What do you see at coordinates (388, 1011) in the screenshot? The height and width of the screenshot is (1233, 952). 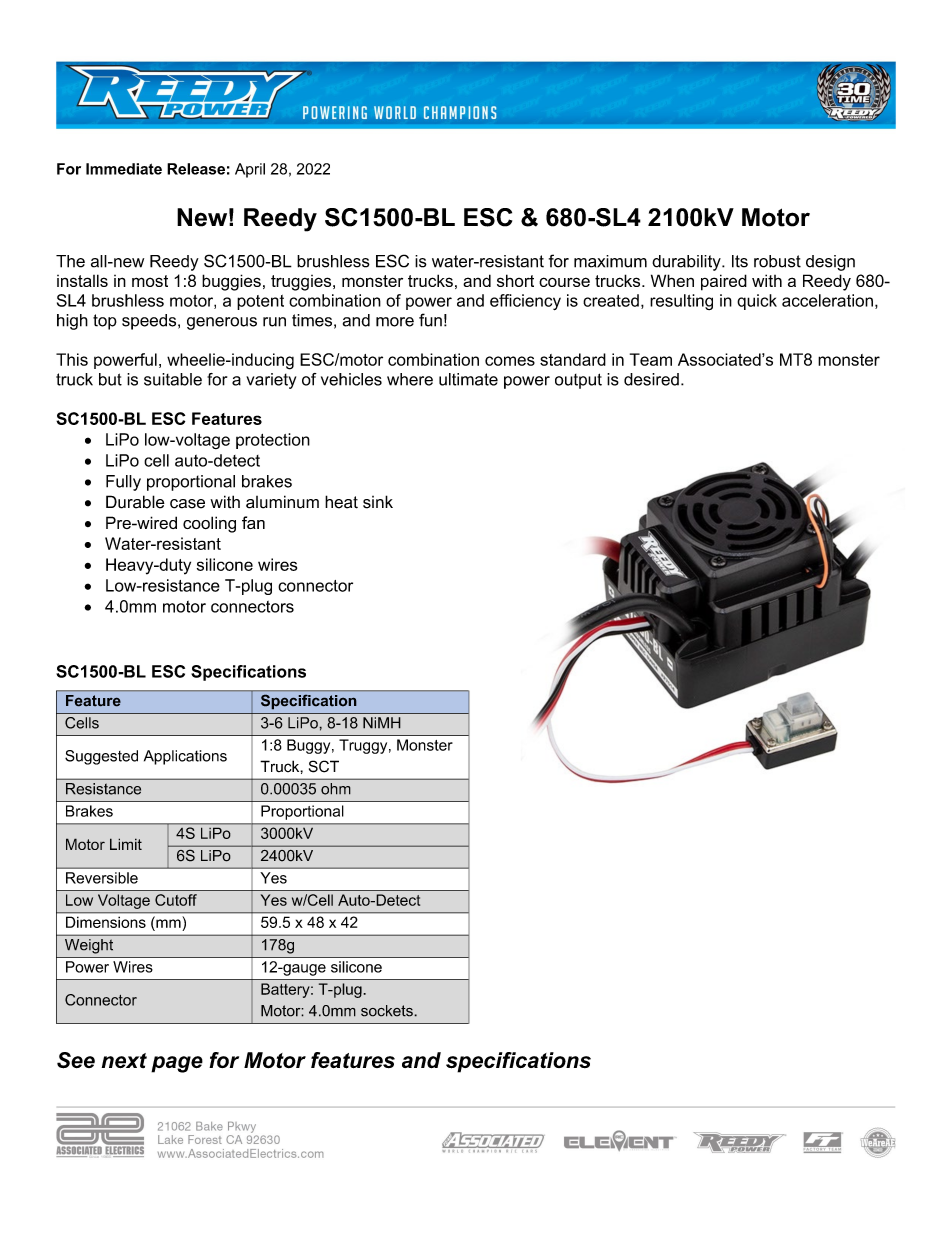 I see `sockets` at bounding box center [388, 1011].
